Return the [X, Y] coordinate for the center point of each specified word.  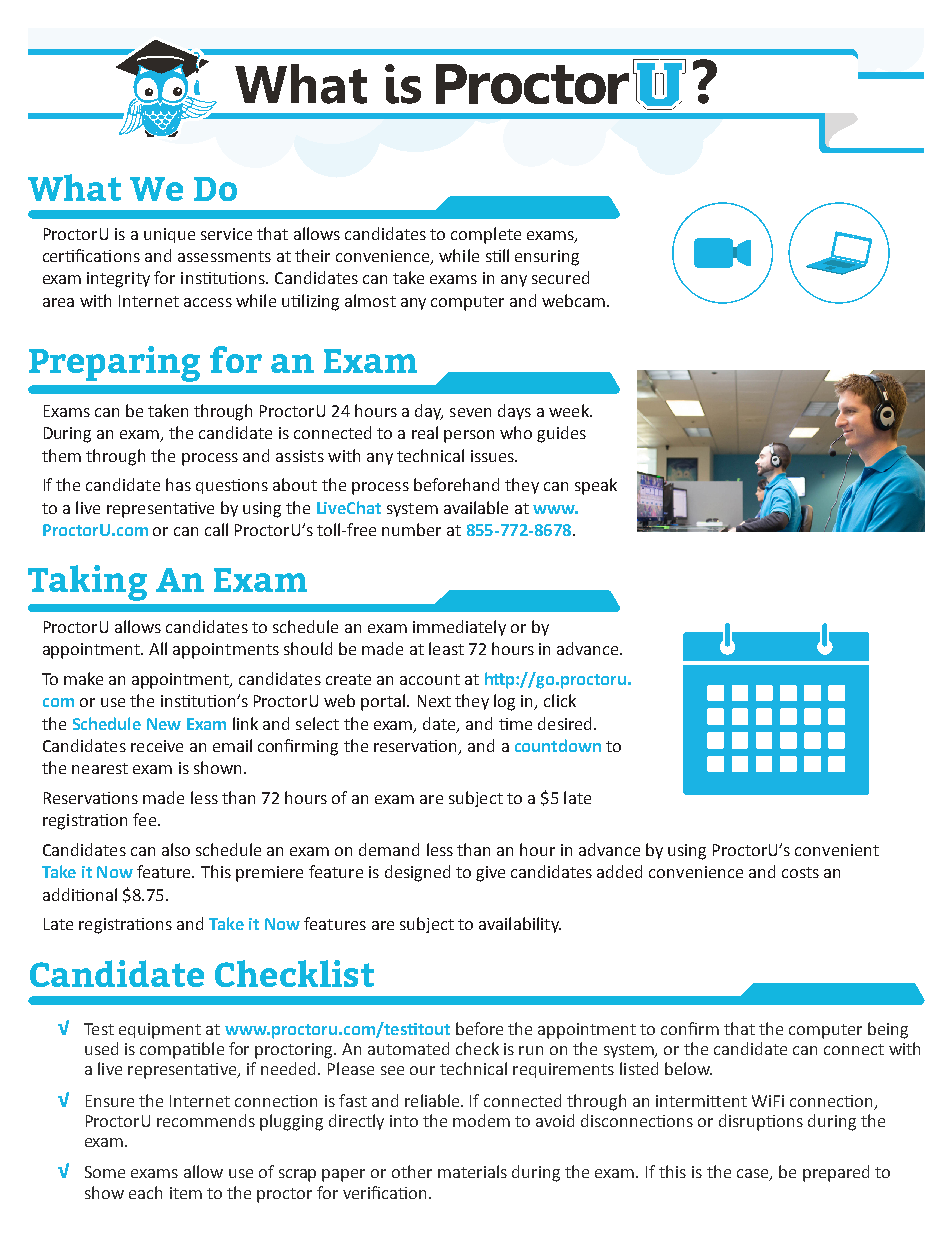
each [145, 1192]
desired [566, 723]
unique [169, 235]
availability [520, 925]
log [504, 702]
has [178, 484]
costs [800, 872]
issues [494, 456]
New [164, 724]
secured [560, 277]
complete [486, 235]
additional [80, 894]
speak [596, 486]
